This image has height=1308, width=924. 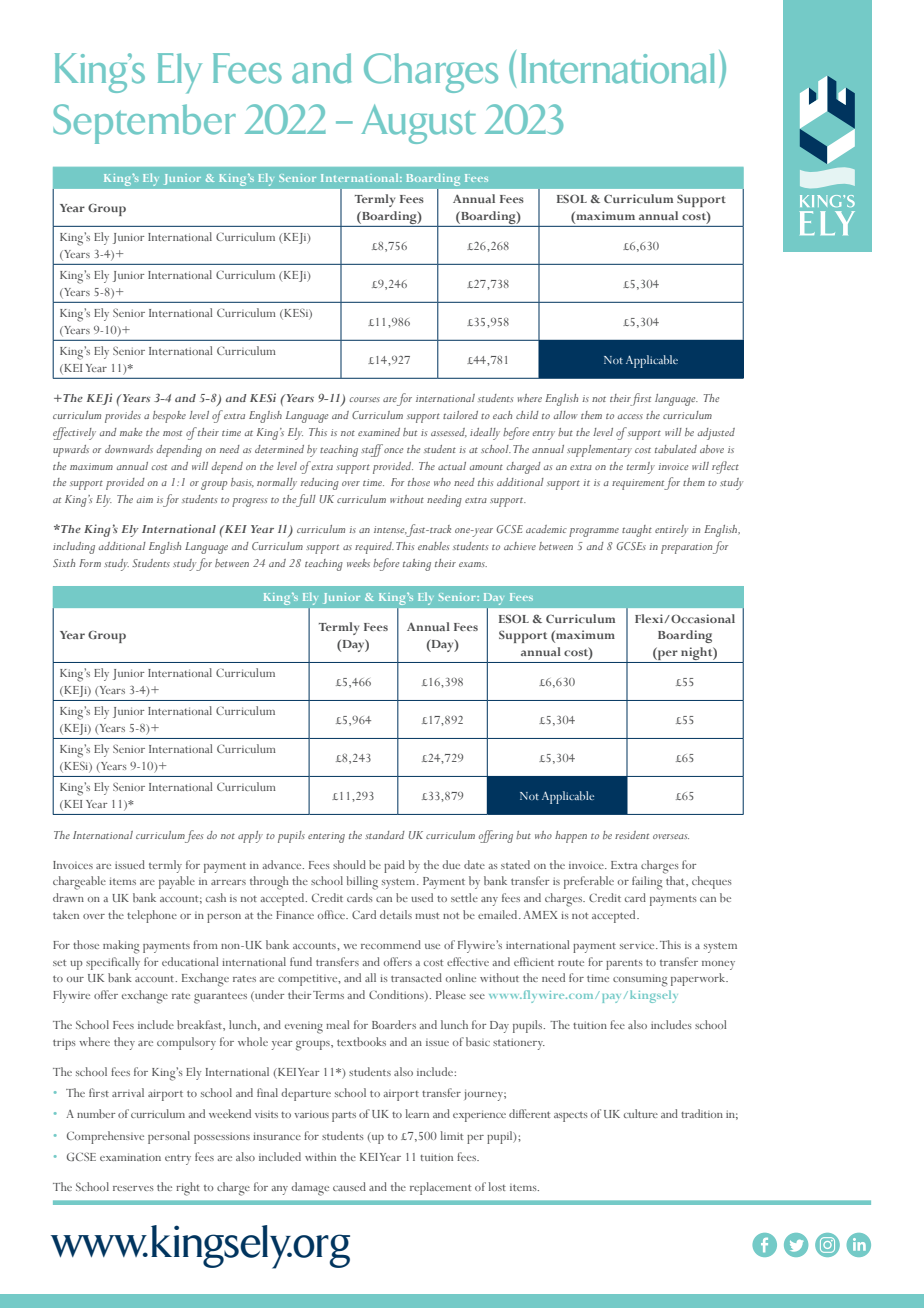 What do you see at coordinates (145, 499) in the image?
I see `aim` at bounding box center [145, 499].
